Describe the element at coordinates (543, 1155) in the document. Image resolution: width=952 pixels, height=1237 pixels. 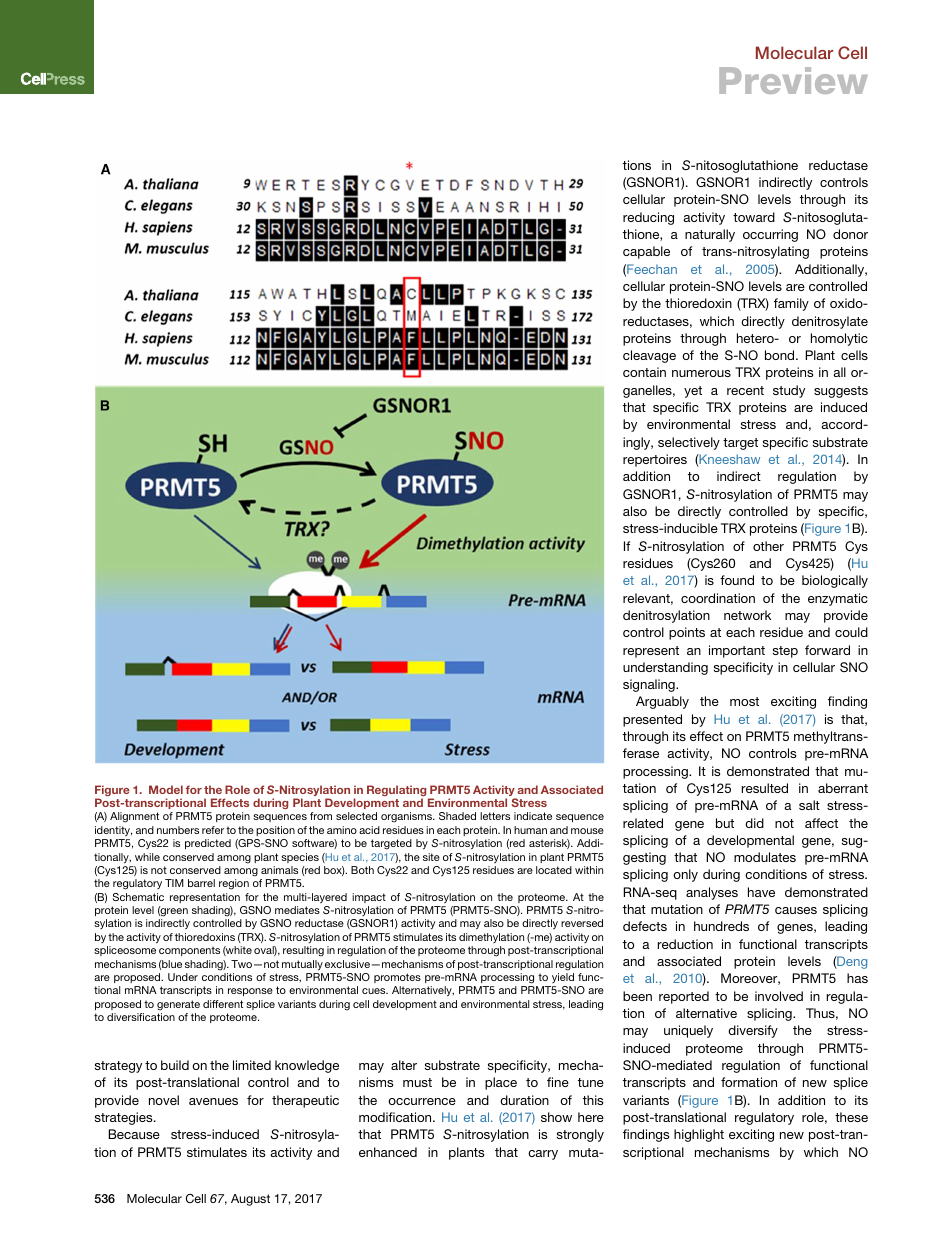
I see `carry` at that location.
